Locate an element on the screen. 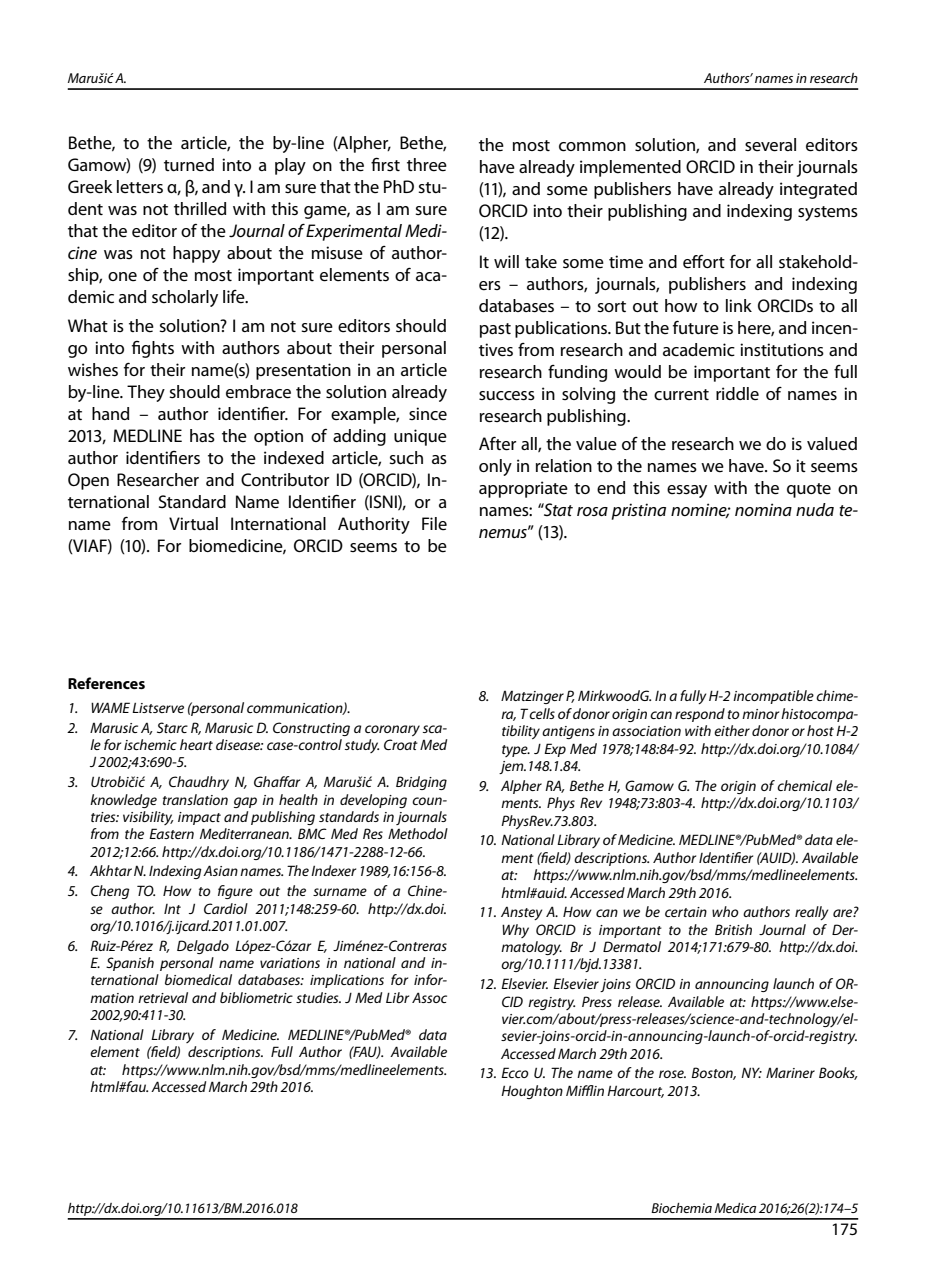 The image size is (926, 1288). who is located at coordinates (725, 911).
